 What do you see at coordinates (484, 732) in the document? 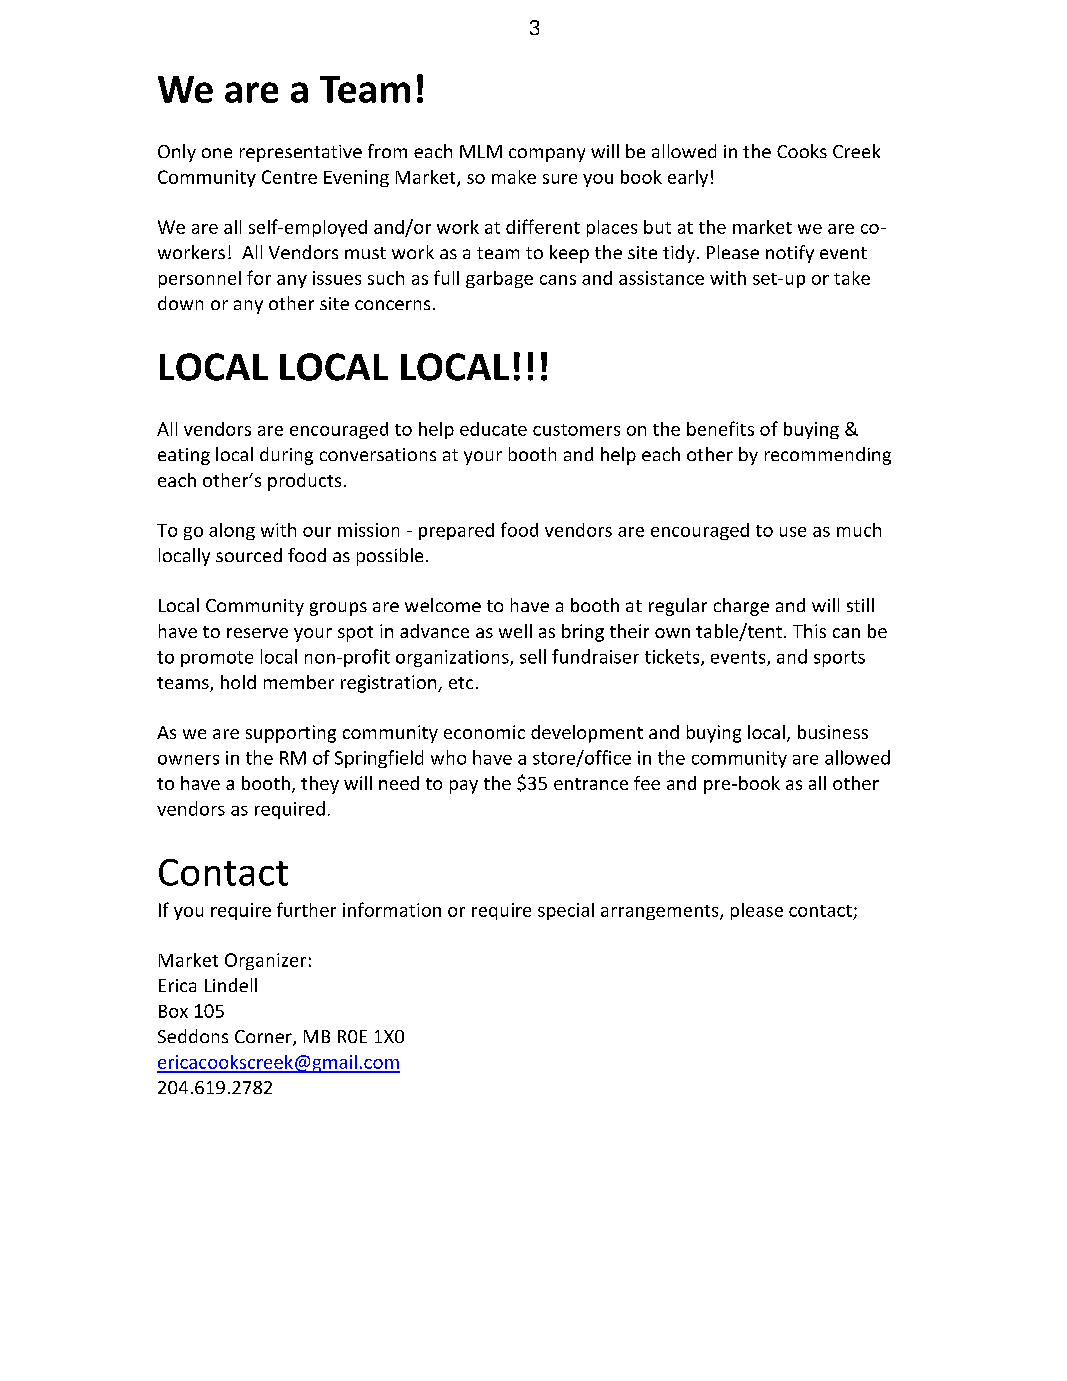
I see `economic` at bounding box center [484, 732].
